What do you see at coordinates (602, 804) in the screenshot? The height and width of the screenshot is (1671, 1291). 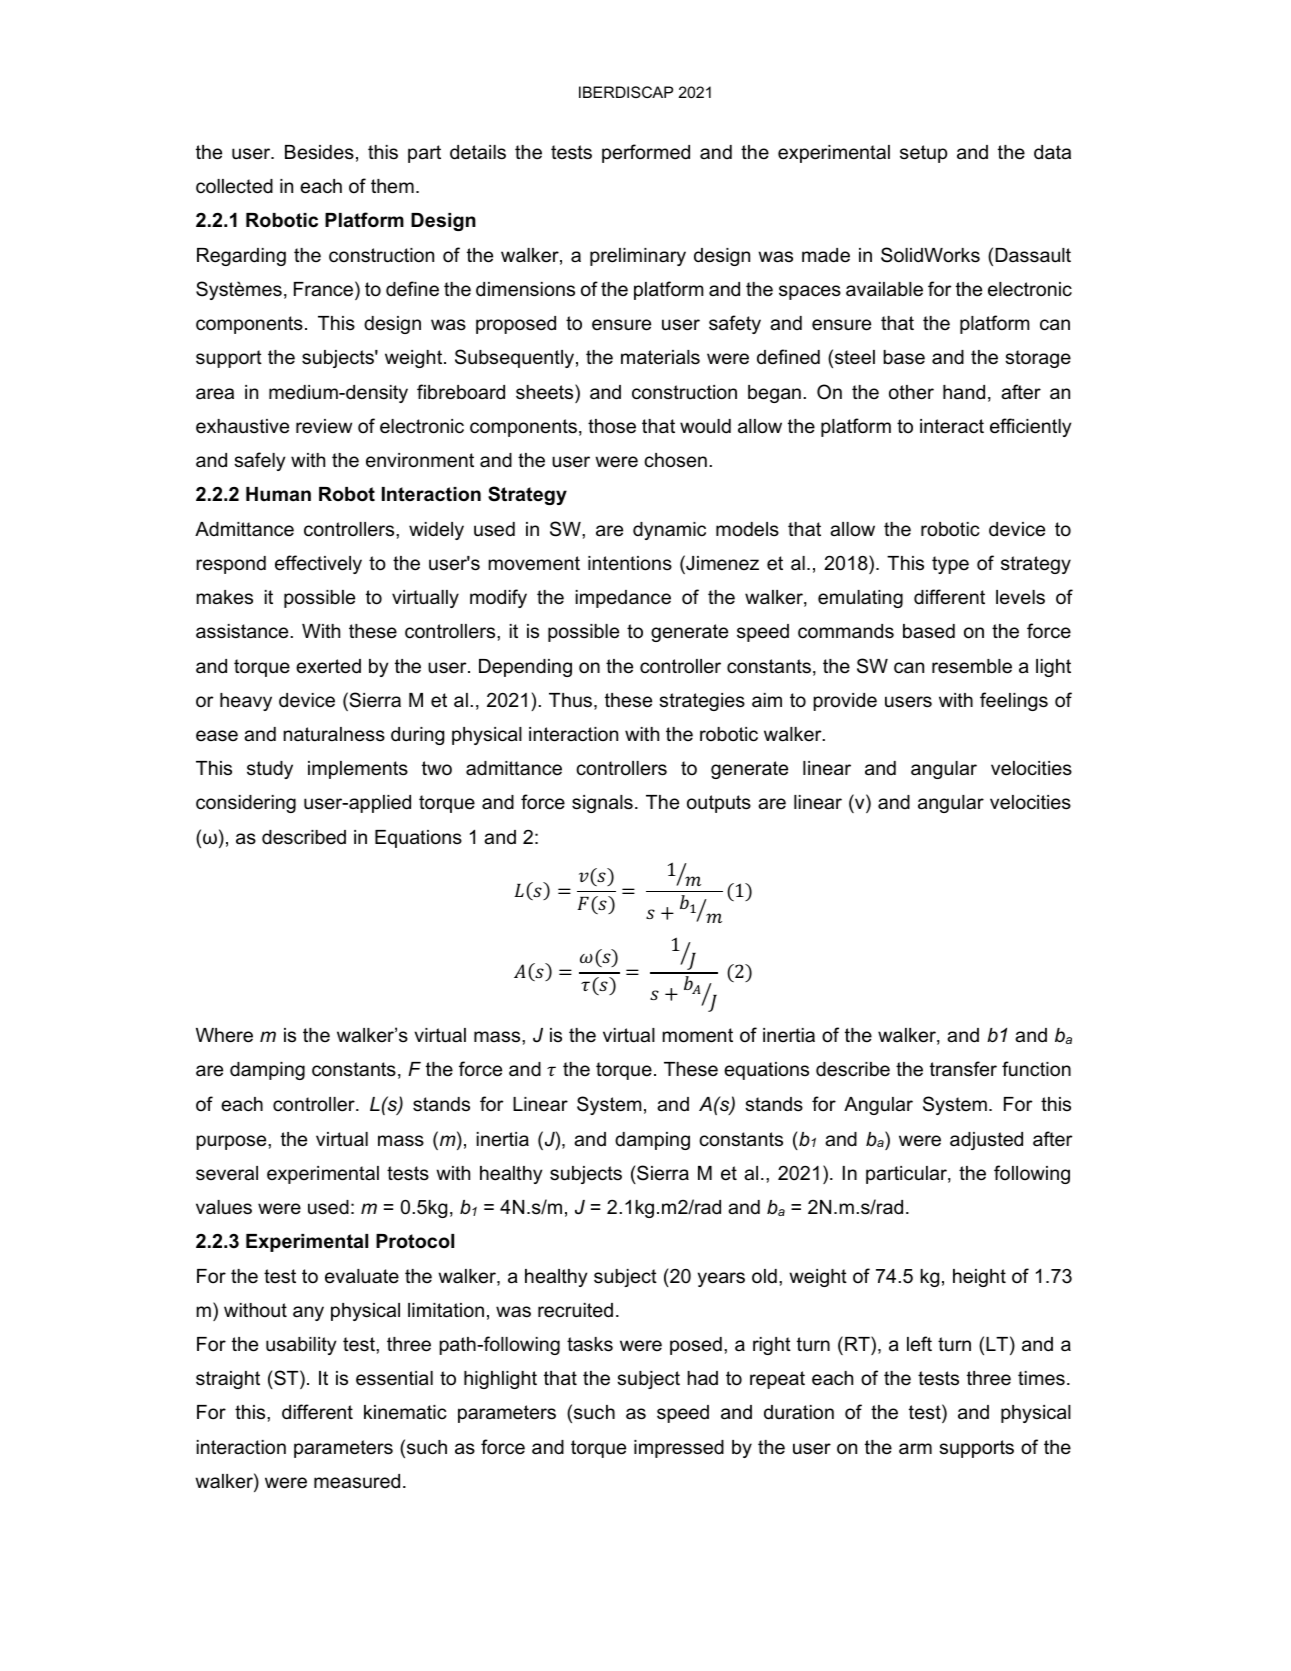 I see `signals` at bounding box center [602, 804].
